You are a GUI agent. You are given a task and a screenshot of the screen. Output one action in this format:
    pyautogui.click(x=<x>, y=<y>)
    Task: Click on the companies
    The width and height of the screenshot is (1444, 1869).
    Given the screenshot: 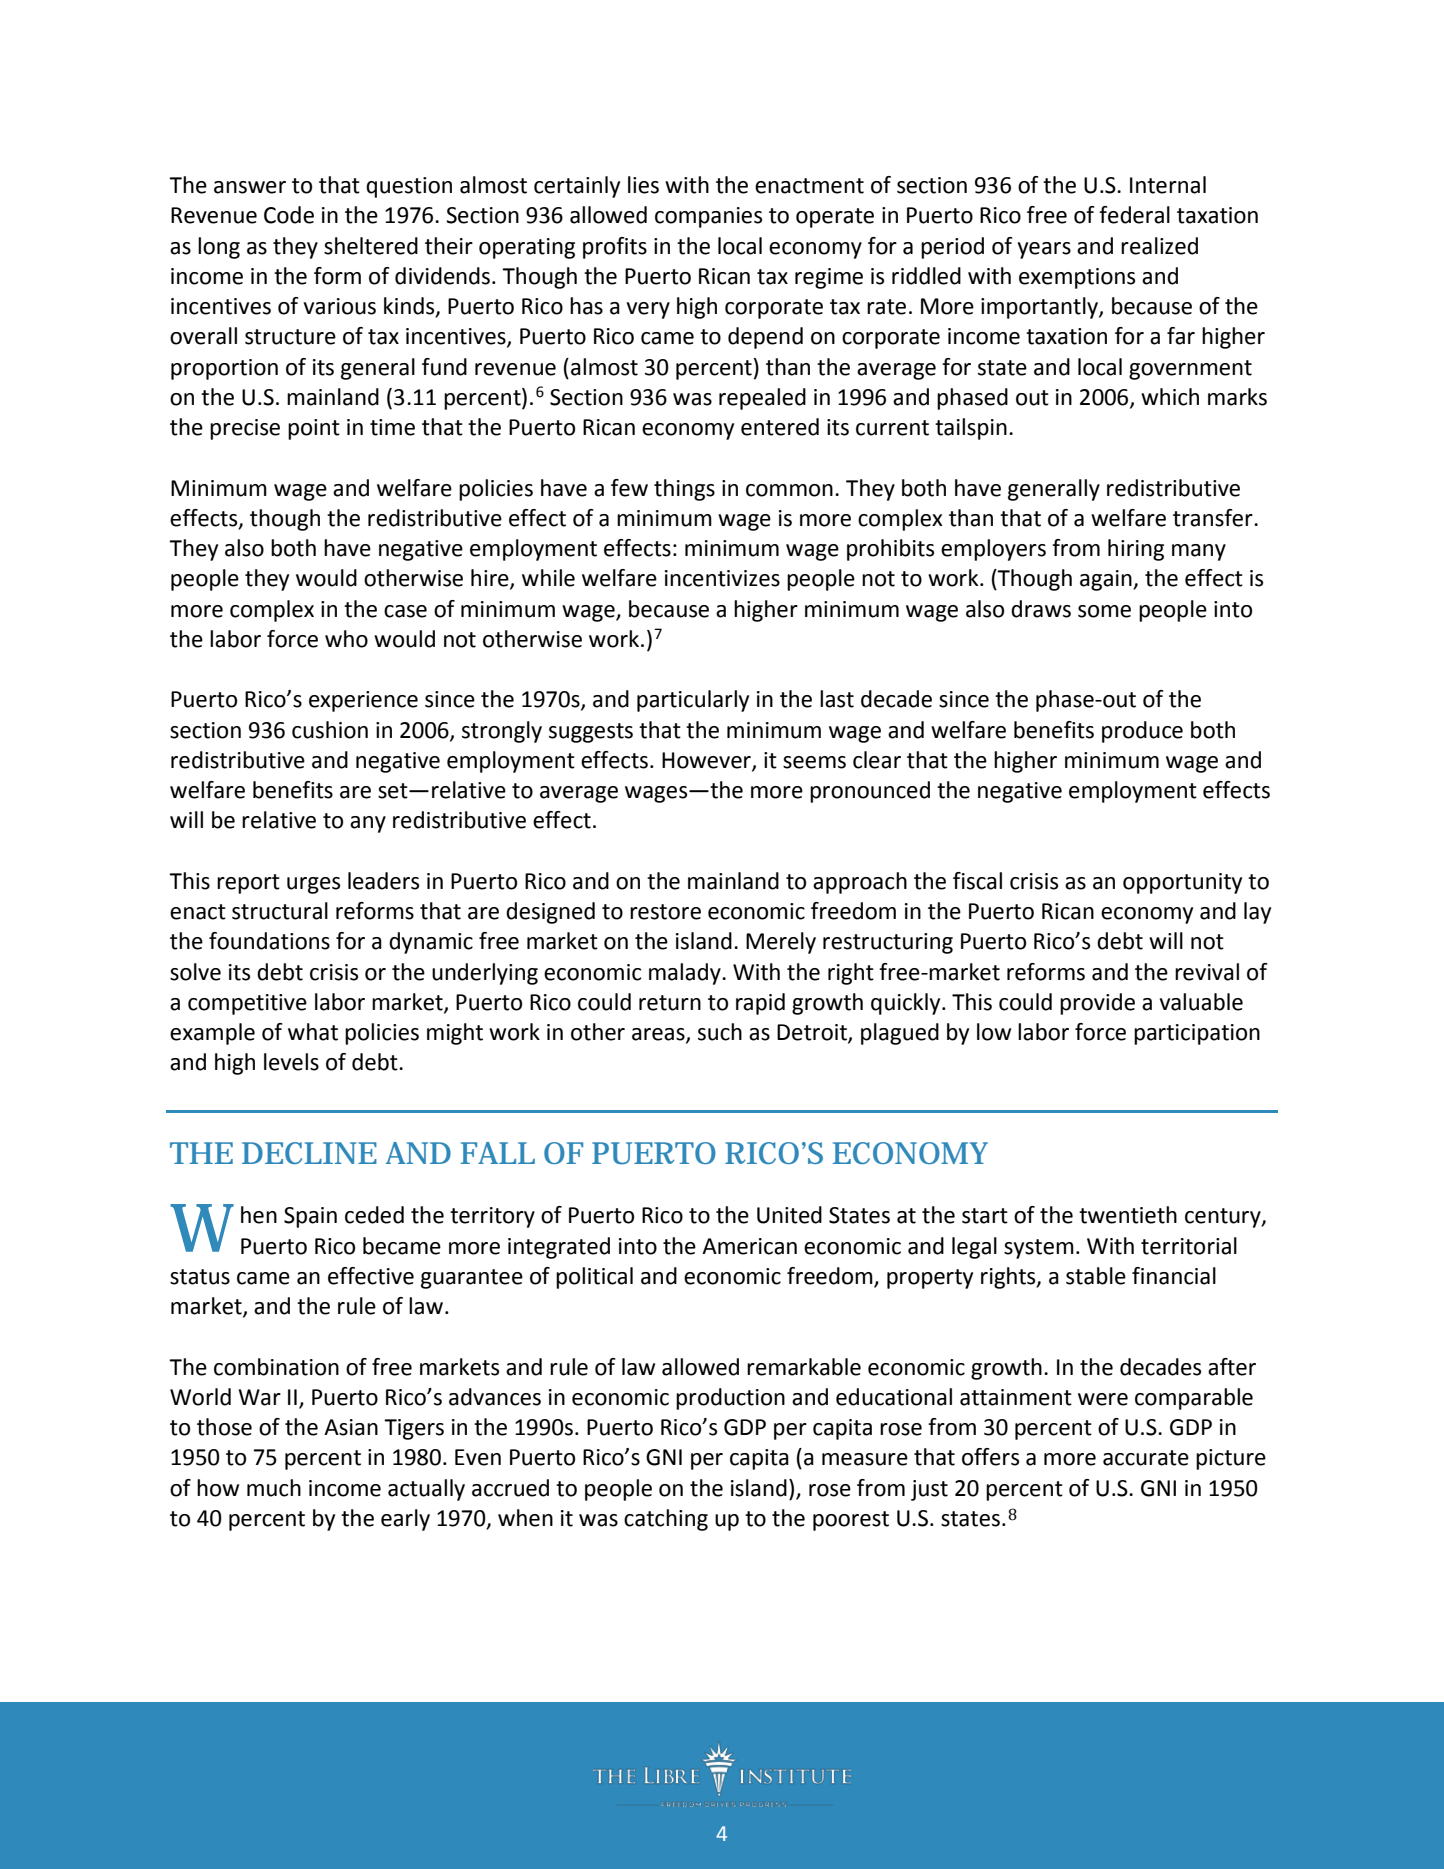 What is the action you would take?
    pyautogui.click(x=708, y=217)
